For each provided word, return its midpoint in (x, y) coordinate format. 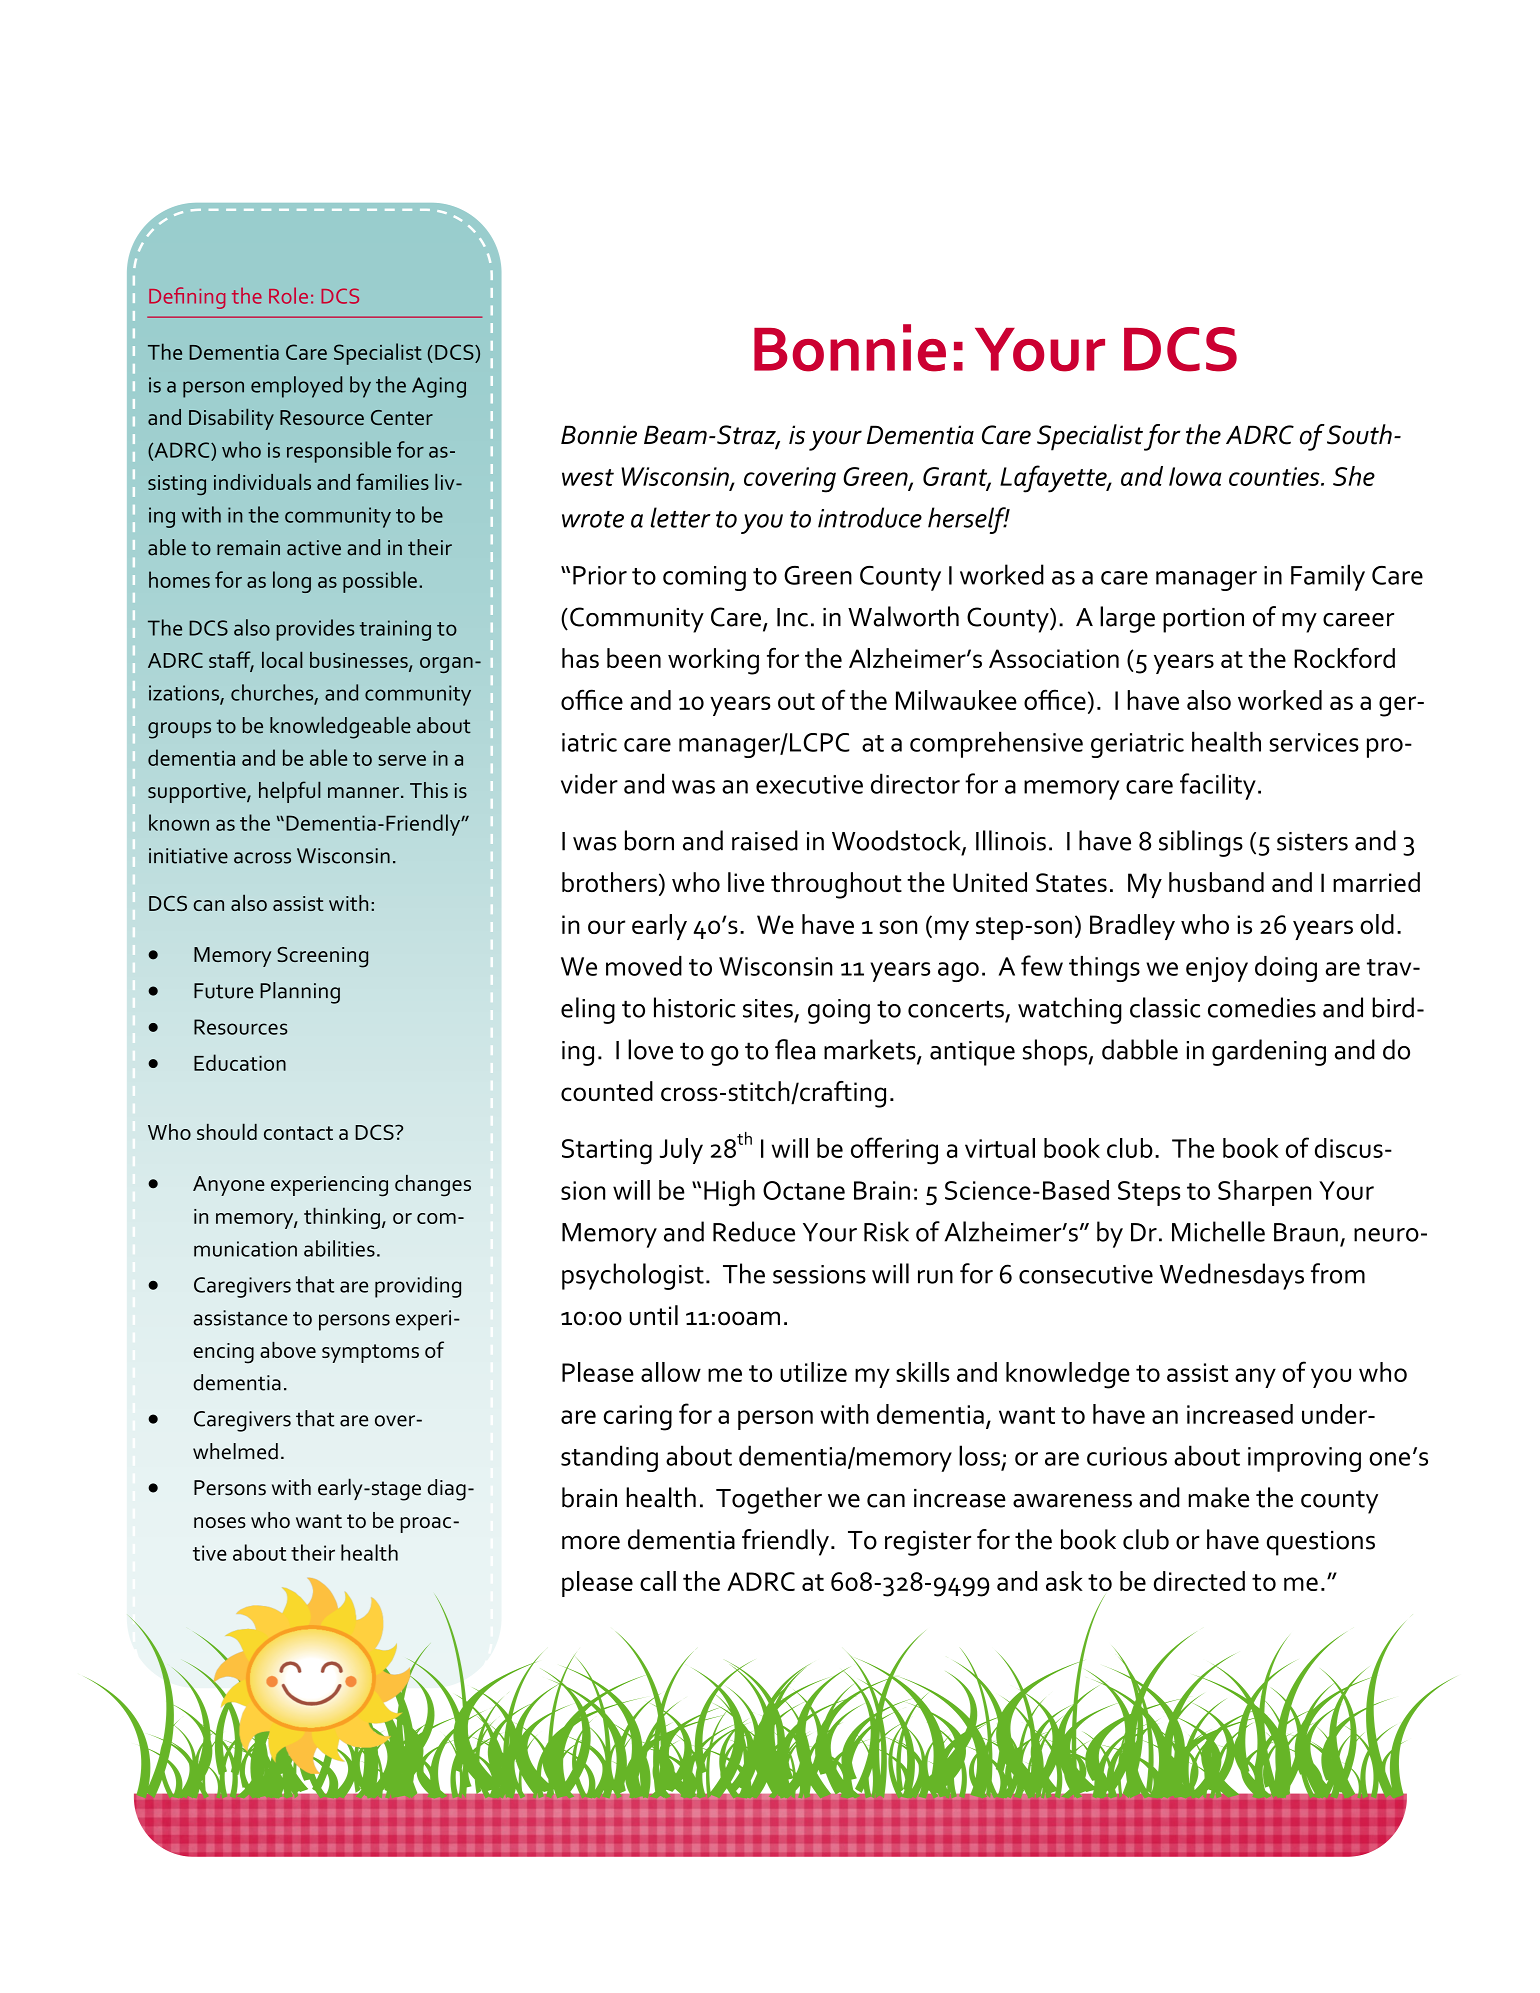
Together (769, 1500)
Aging (439, 387)
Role (288, 295)
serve (402, 760)
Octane (804, 1190)
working (713, 661)
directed (1199, 1581)
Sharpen (1264, 1193)
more (591, 1543)
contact (298, 1133)
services (1314, 742)
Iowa (1195, 476)
